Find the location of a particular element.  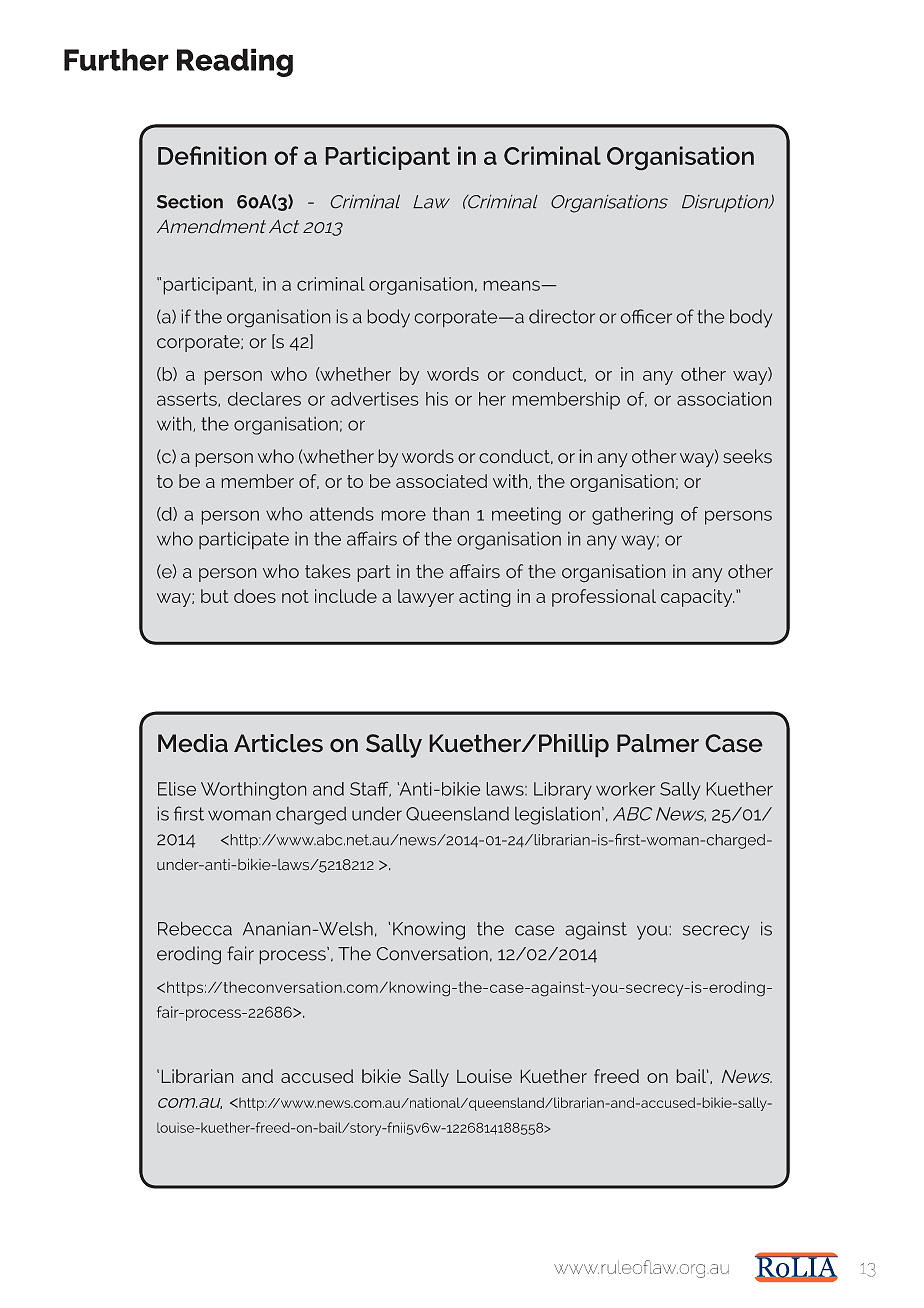

Staff is located at coordinates (370, 789).
